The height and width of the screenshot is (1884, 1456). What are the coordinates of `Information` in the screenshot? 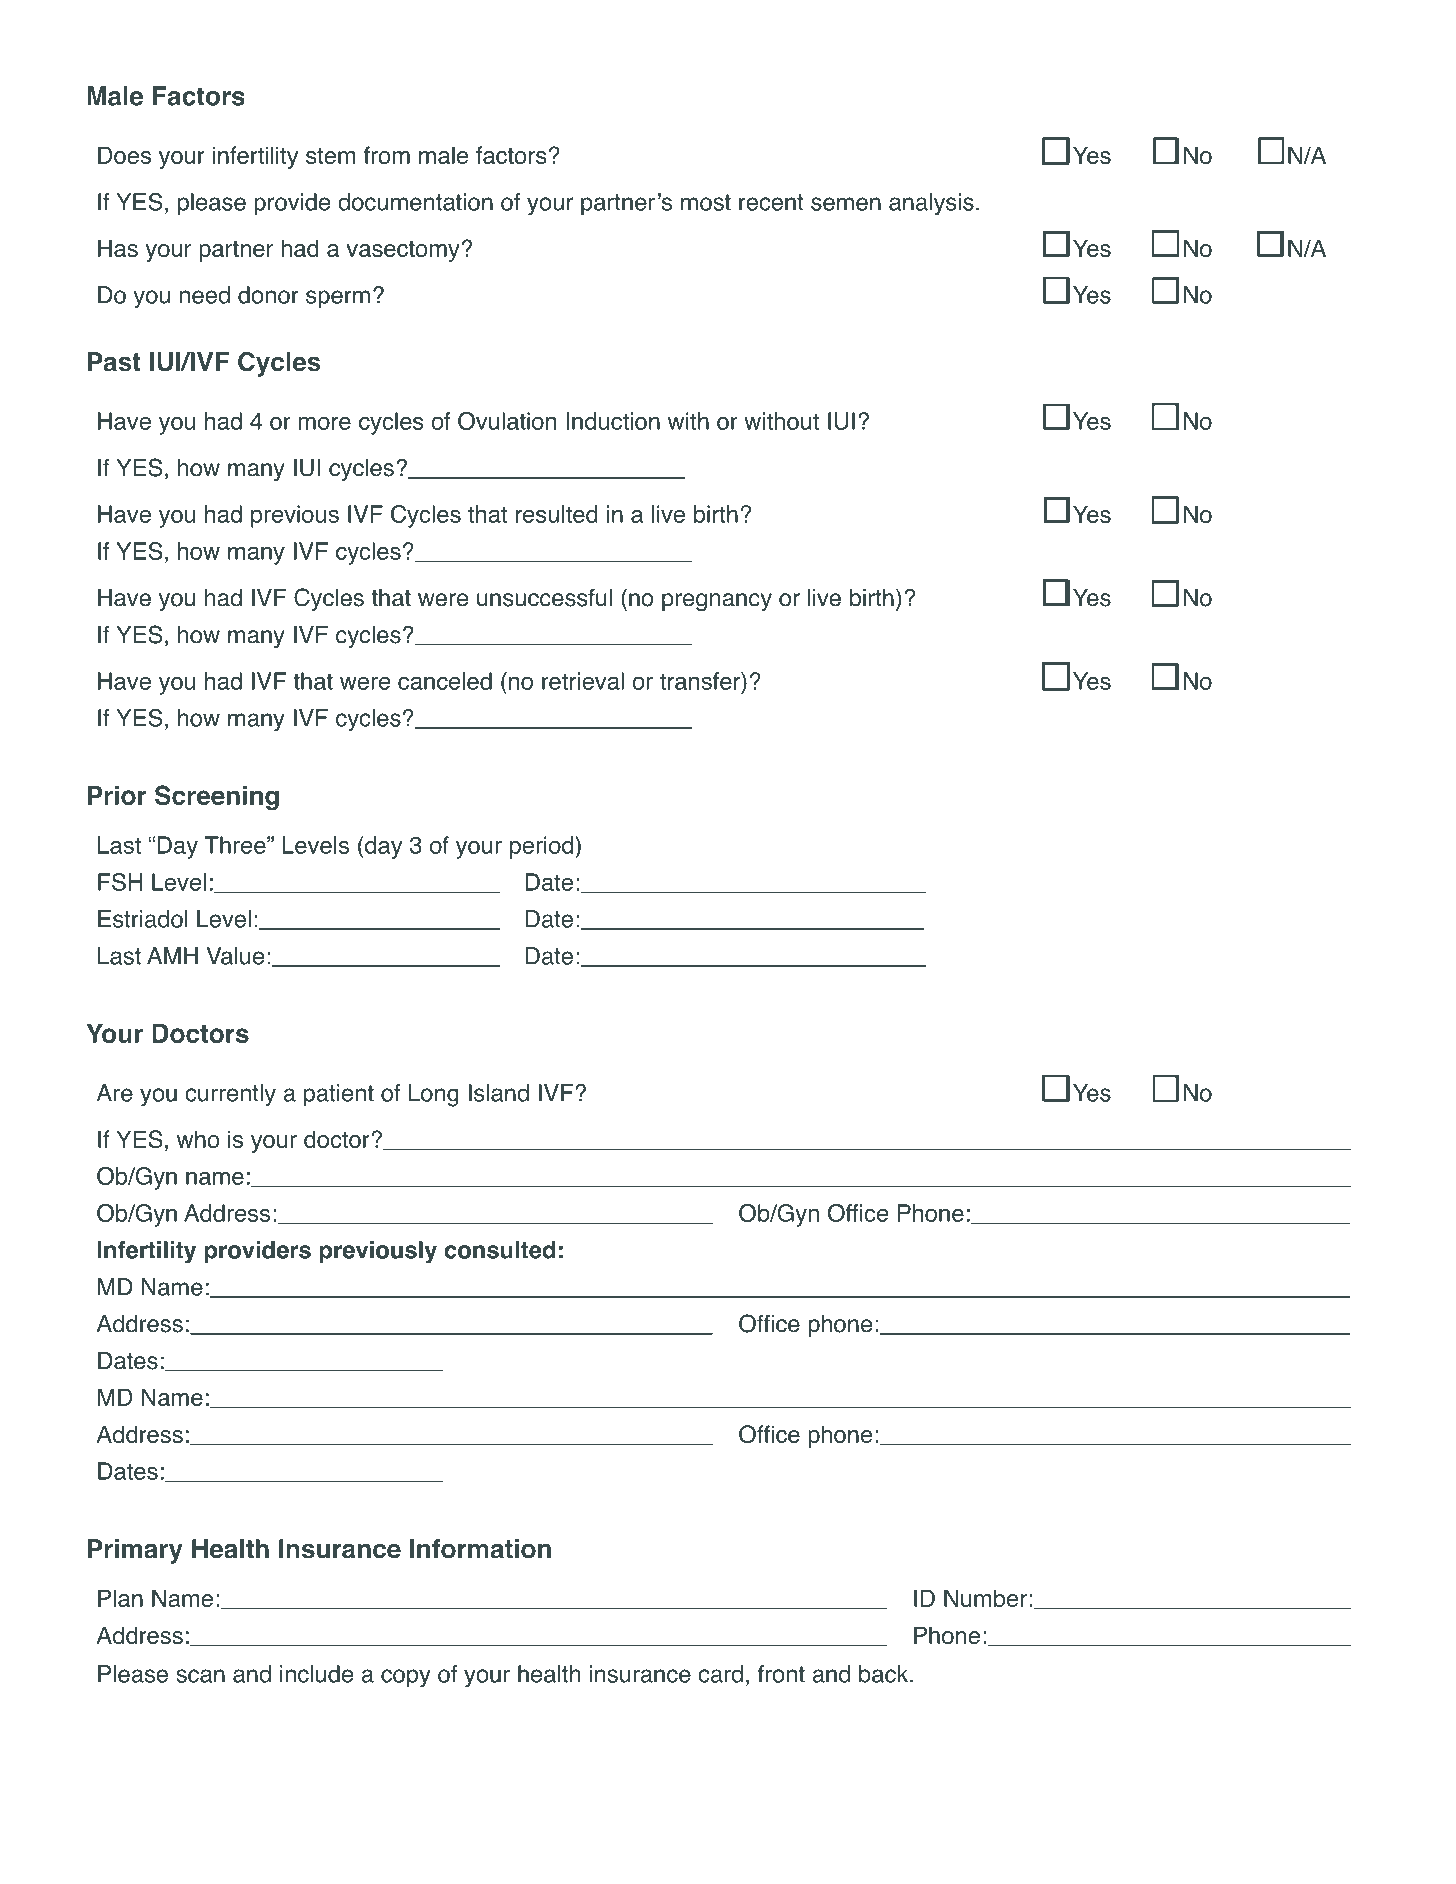 It's located at (480, 1549).
